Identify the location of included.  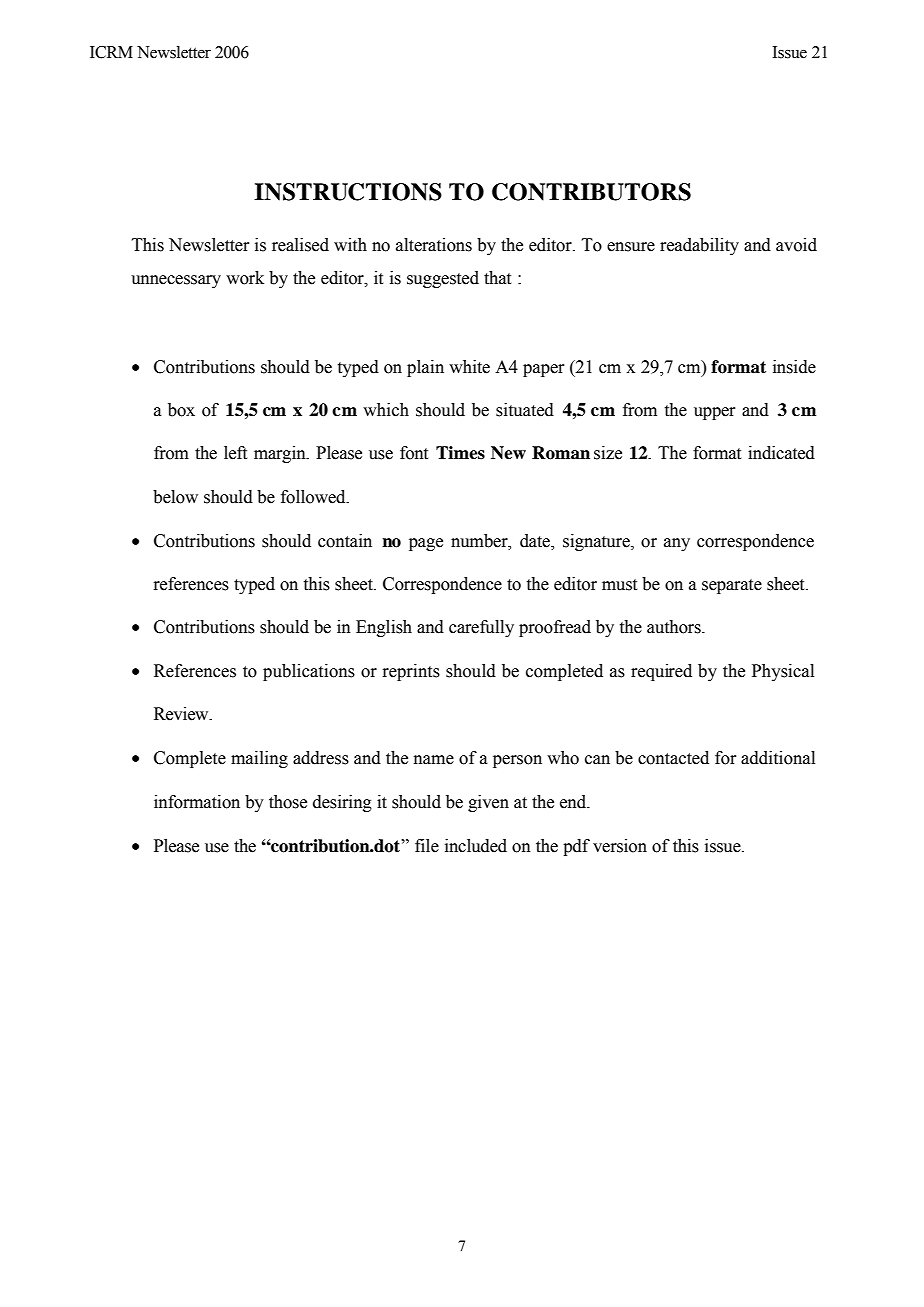
(476, 846).
